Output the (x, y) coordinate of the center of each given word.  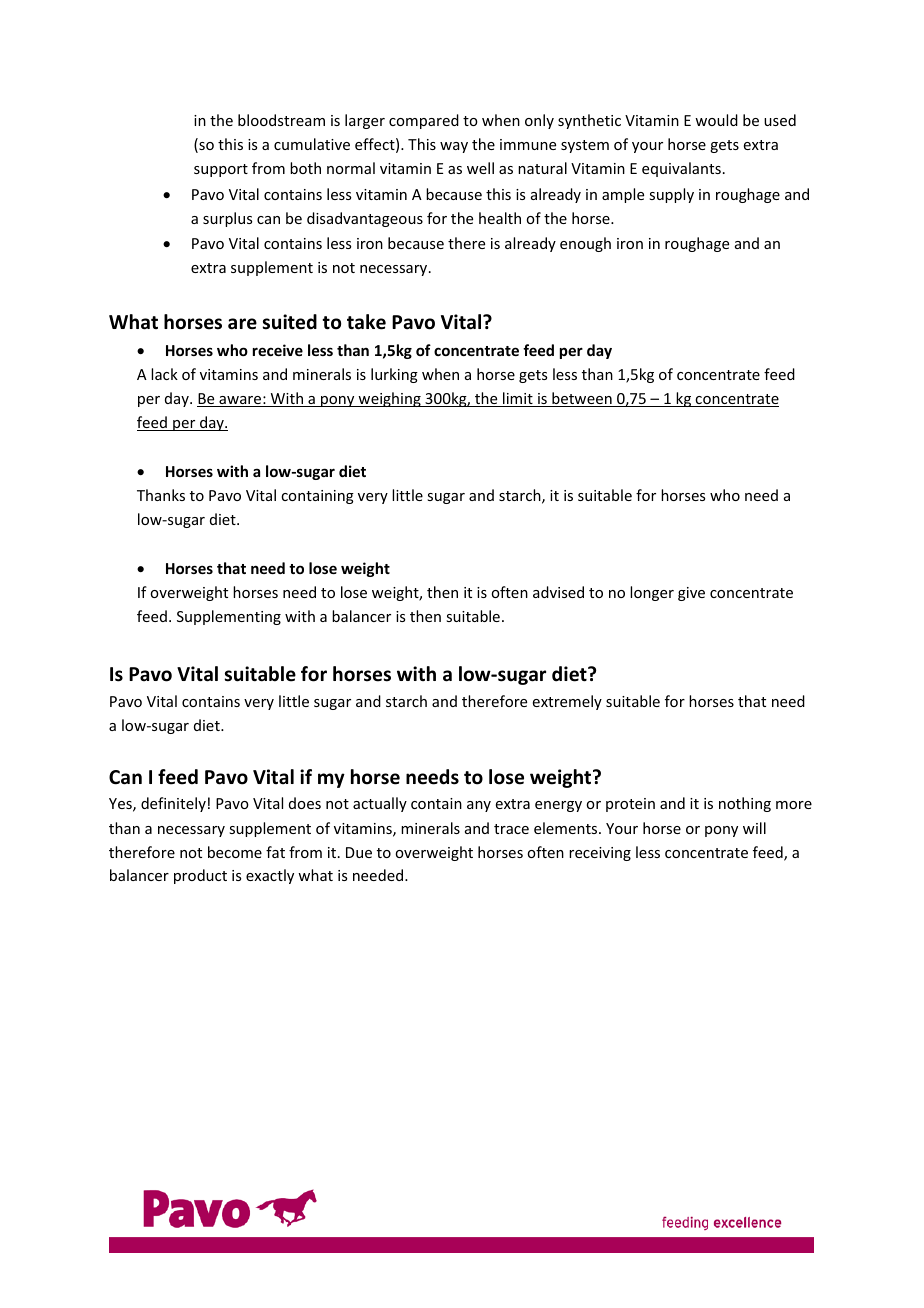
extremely (567, 702)
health (500, 218)
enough (585, 244)
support (221, 170)
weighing (389, 399)
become (235, 852)
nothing (745, 804)
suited (289, 322)
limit (518, 399)
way (454, 147)
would (716, 120)
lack (164, 374)
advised (558, 592)
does (305, 803)
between (582, 399)
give (691, 594)
